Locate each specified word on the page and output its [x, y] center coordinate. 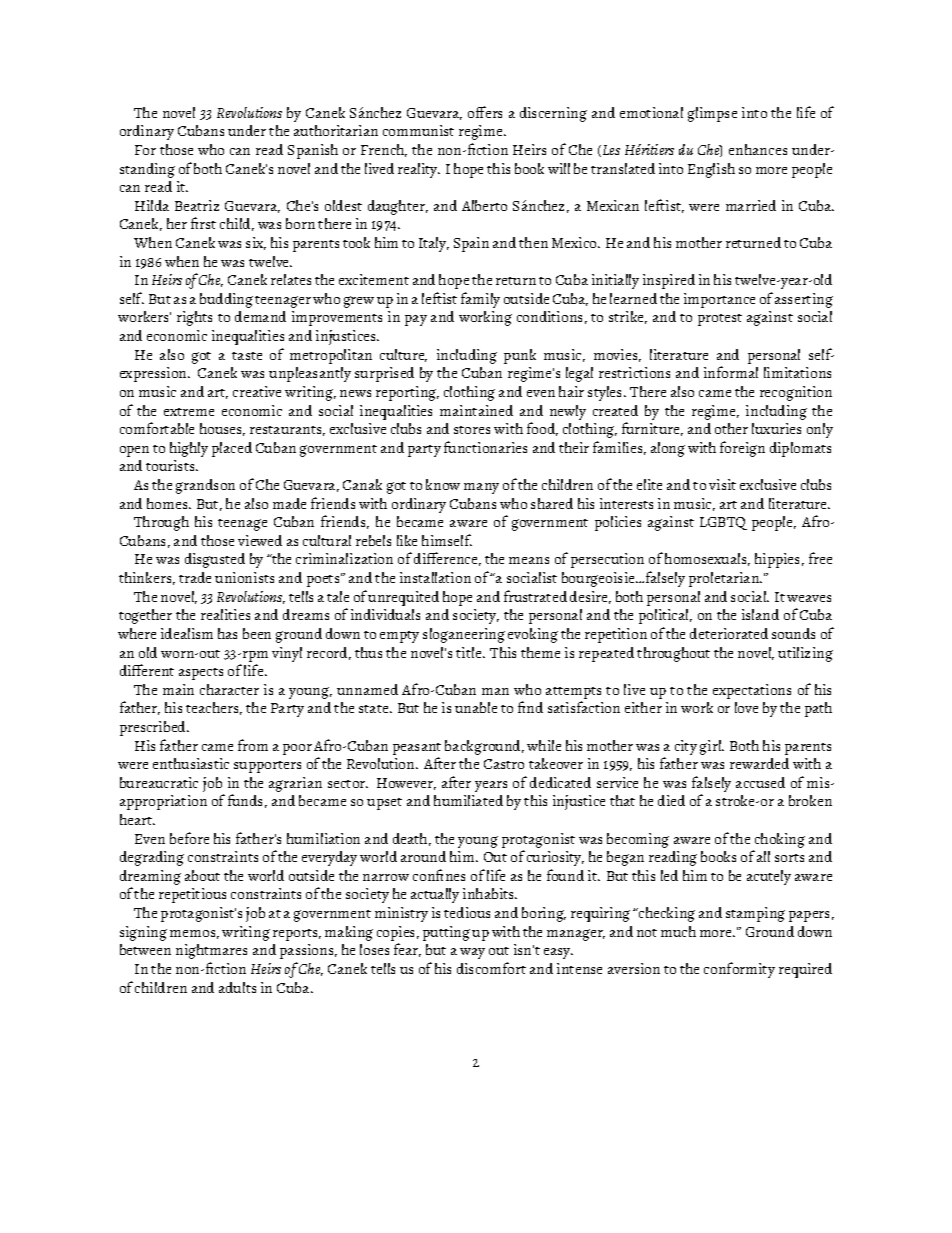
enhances [758, 149]
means [529, 560]
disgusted [215, 560]
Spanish [313, 151]
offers [485, 112]
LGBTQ [723, 523]
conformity [739, 970]
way [472, 953]
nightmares [211, 951]
